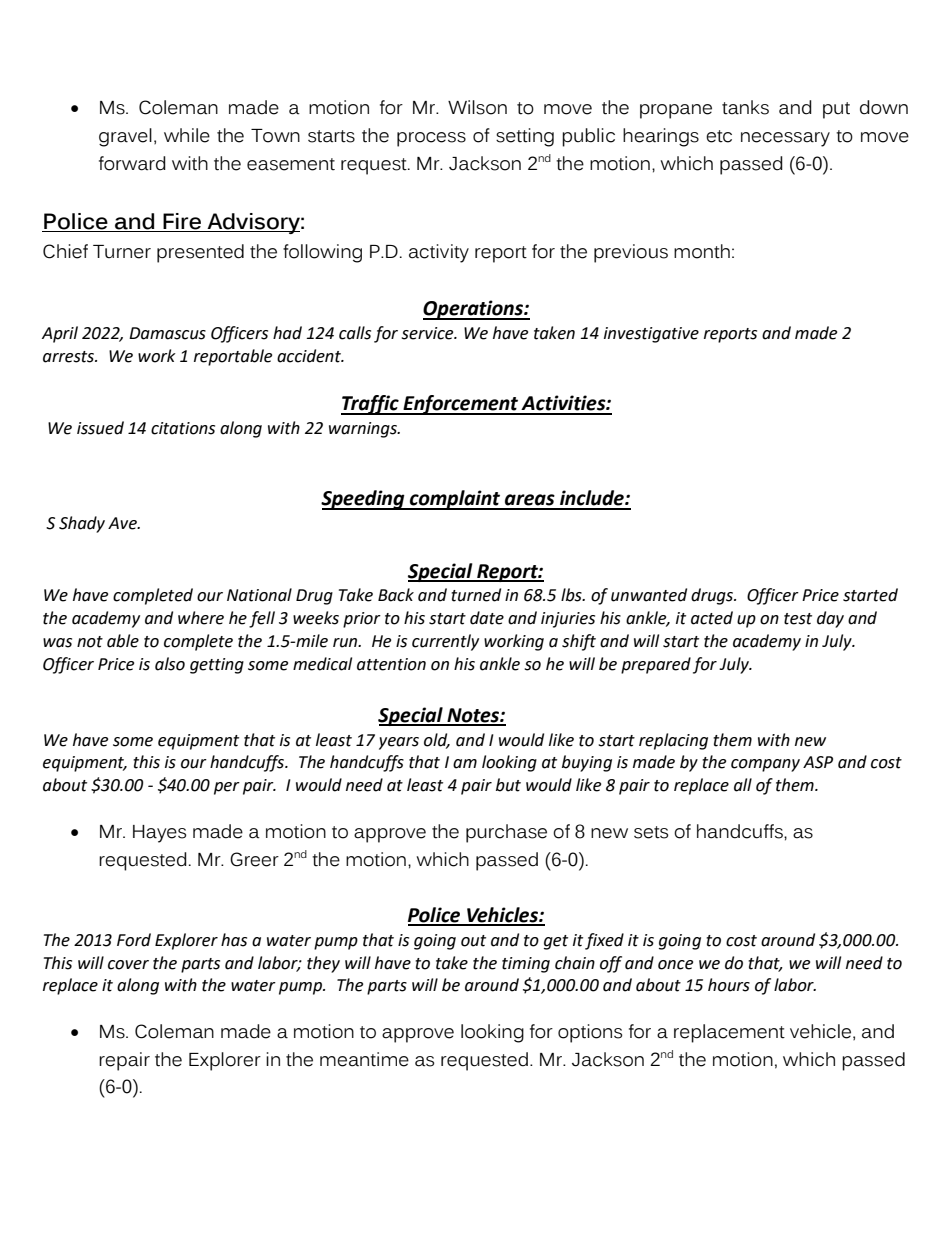 The image size is (952, 1233). I want to click on necessary, so click(785, 139).
